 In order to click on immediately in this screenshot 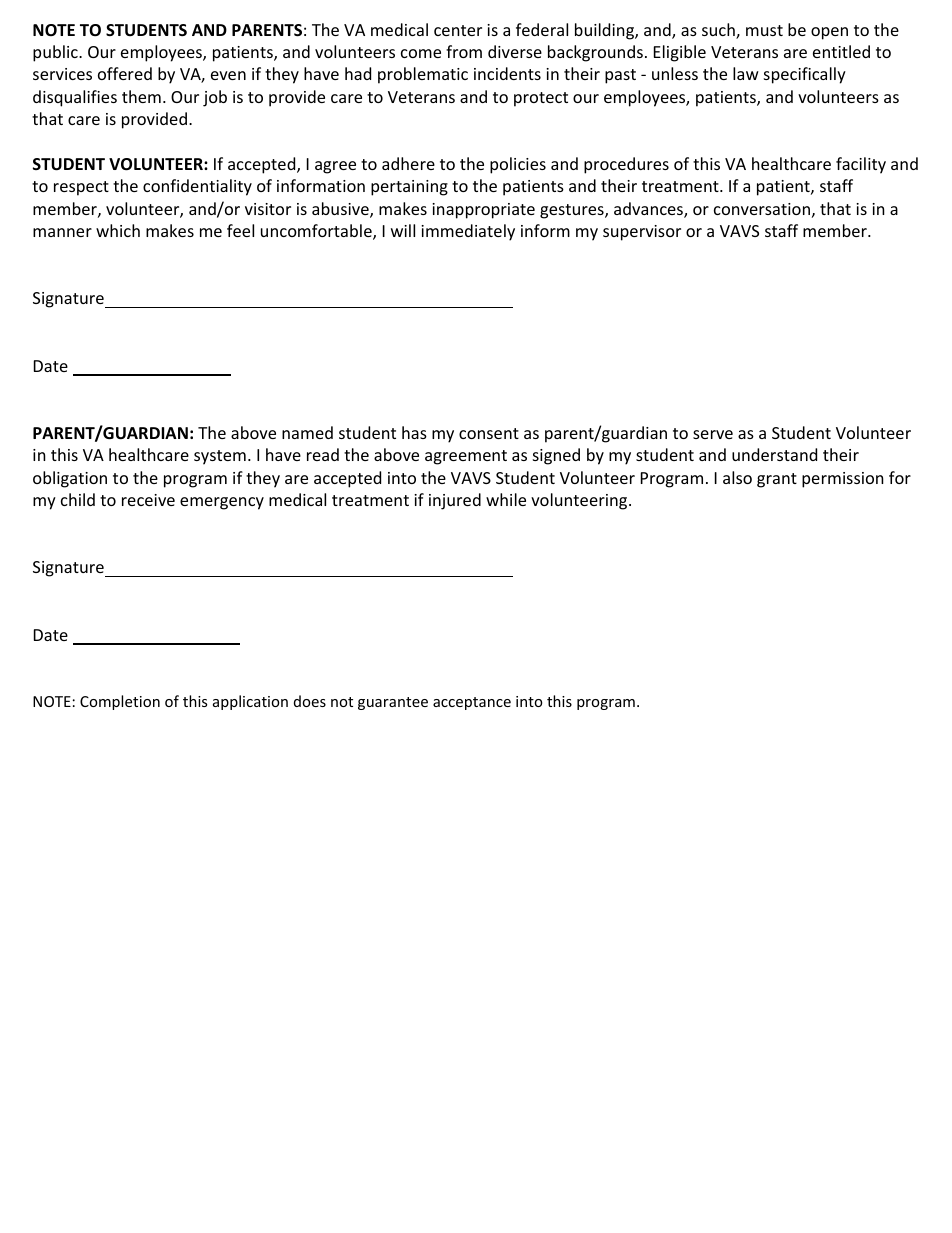, I will do `click(468, 232)`.
